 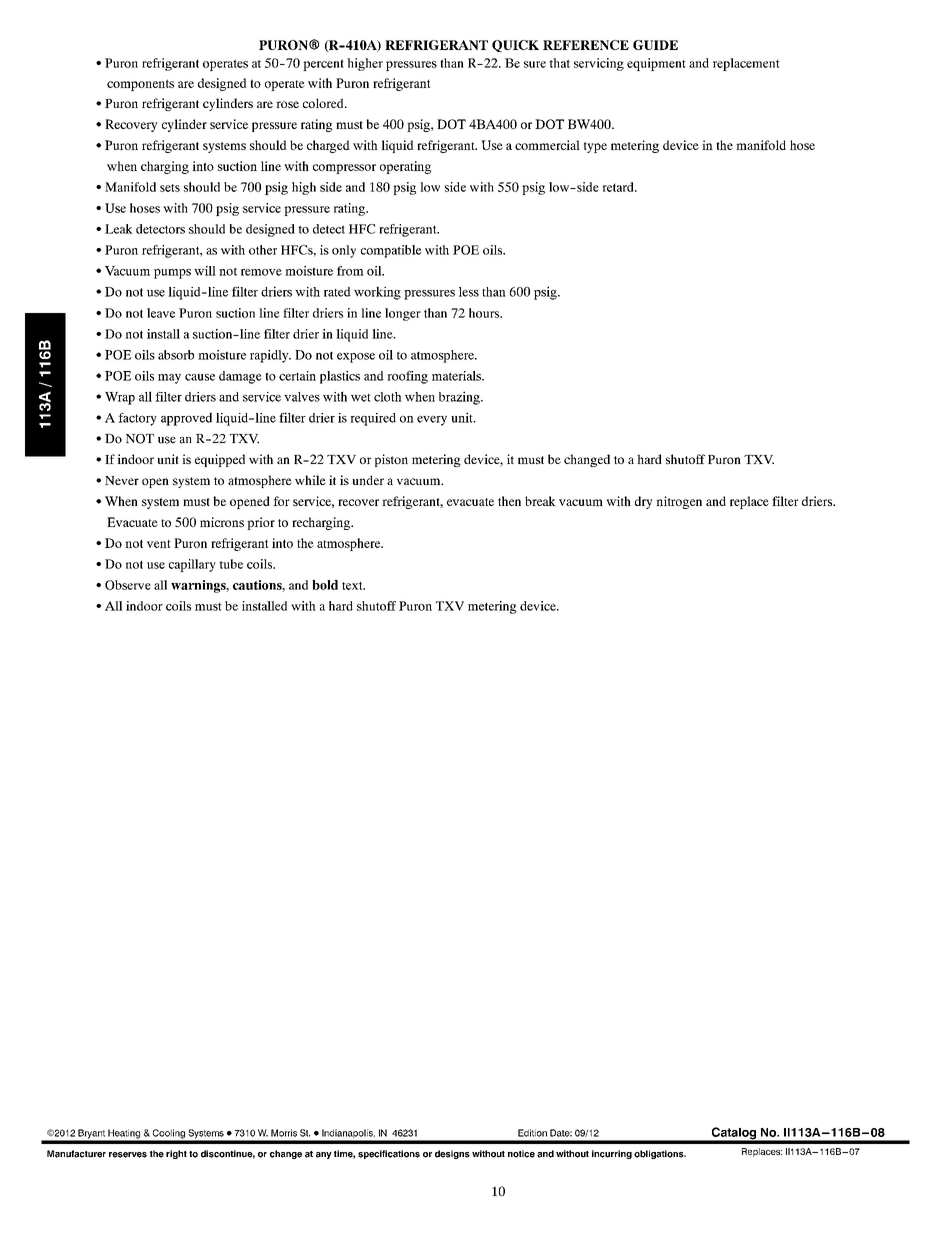 I want to click on nitrogen, so click(x=679, y=502).
